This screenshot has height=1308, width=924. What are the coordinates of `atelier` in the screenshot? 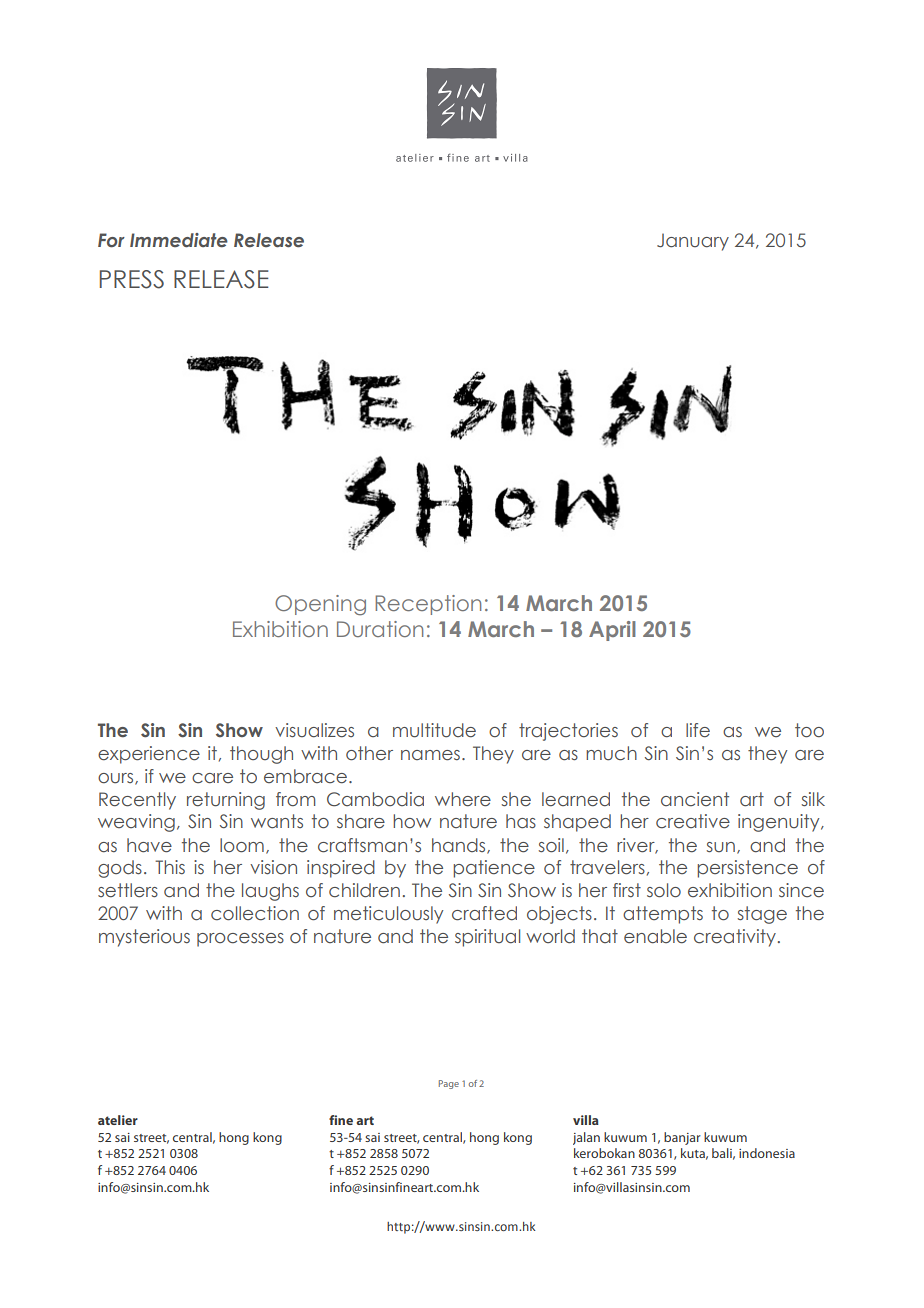 It's located at (118, 1120).
